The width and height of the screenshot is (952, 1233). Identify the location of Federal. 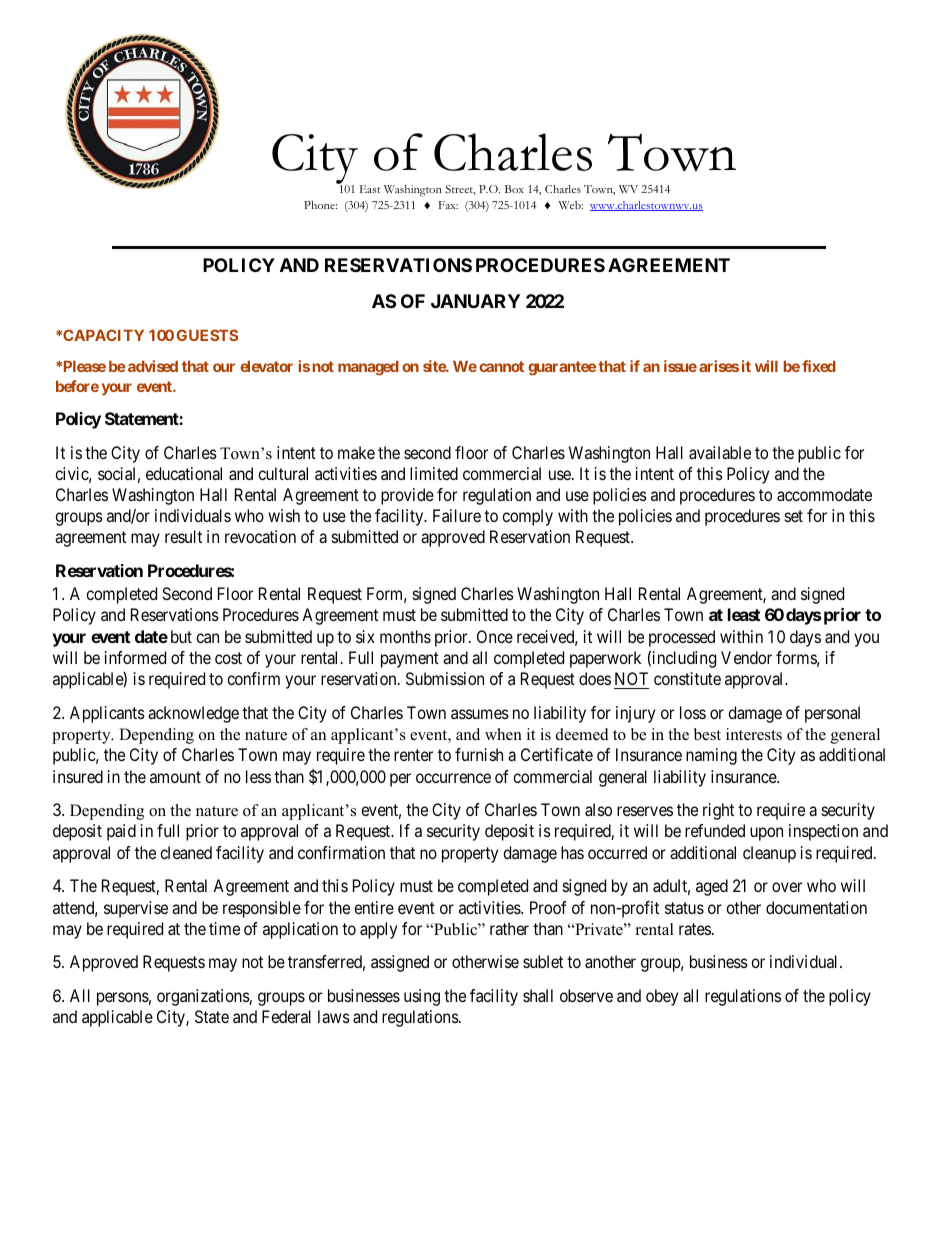
(286, 1016).
